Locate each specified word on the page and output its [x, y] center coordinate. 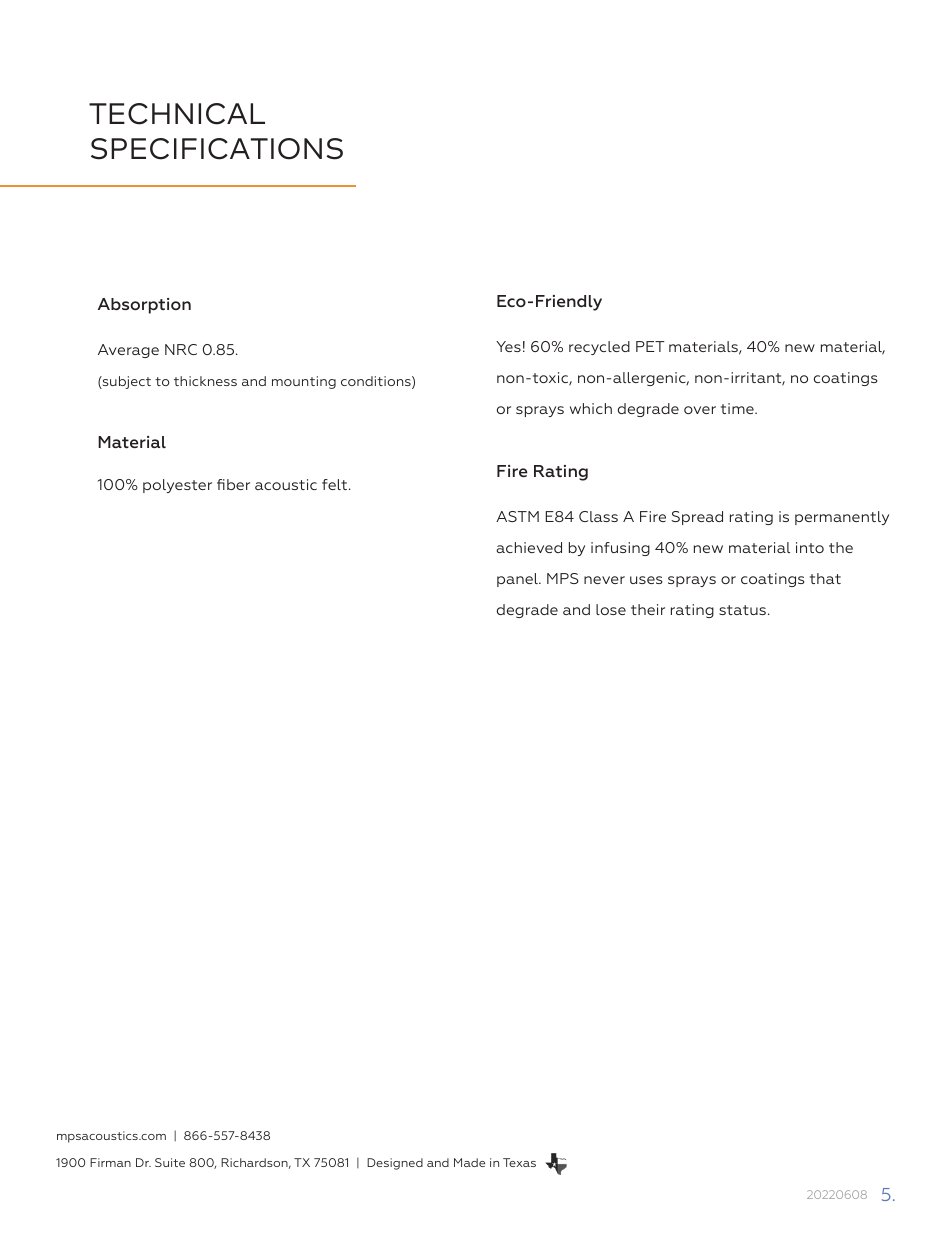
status [742, 610]
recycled [599, 348]
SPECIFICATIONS [217, 149]
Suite [170, 1162]
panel [518, 580]
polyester [177, 486]
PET [650, 346]
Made [469, 1162]
